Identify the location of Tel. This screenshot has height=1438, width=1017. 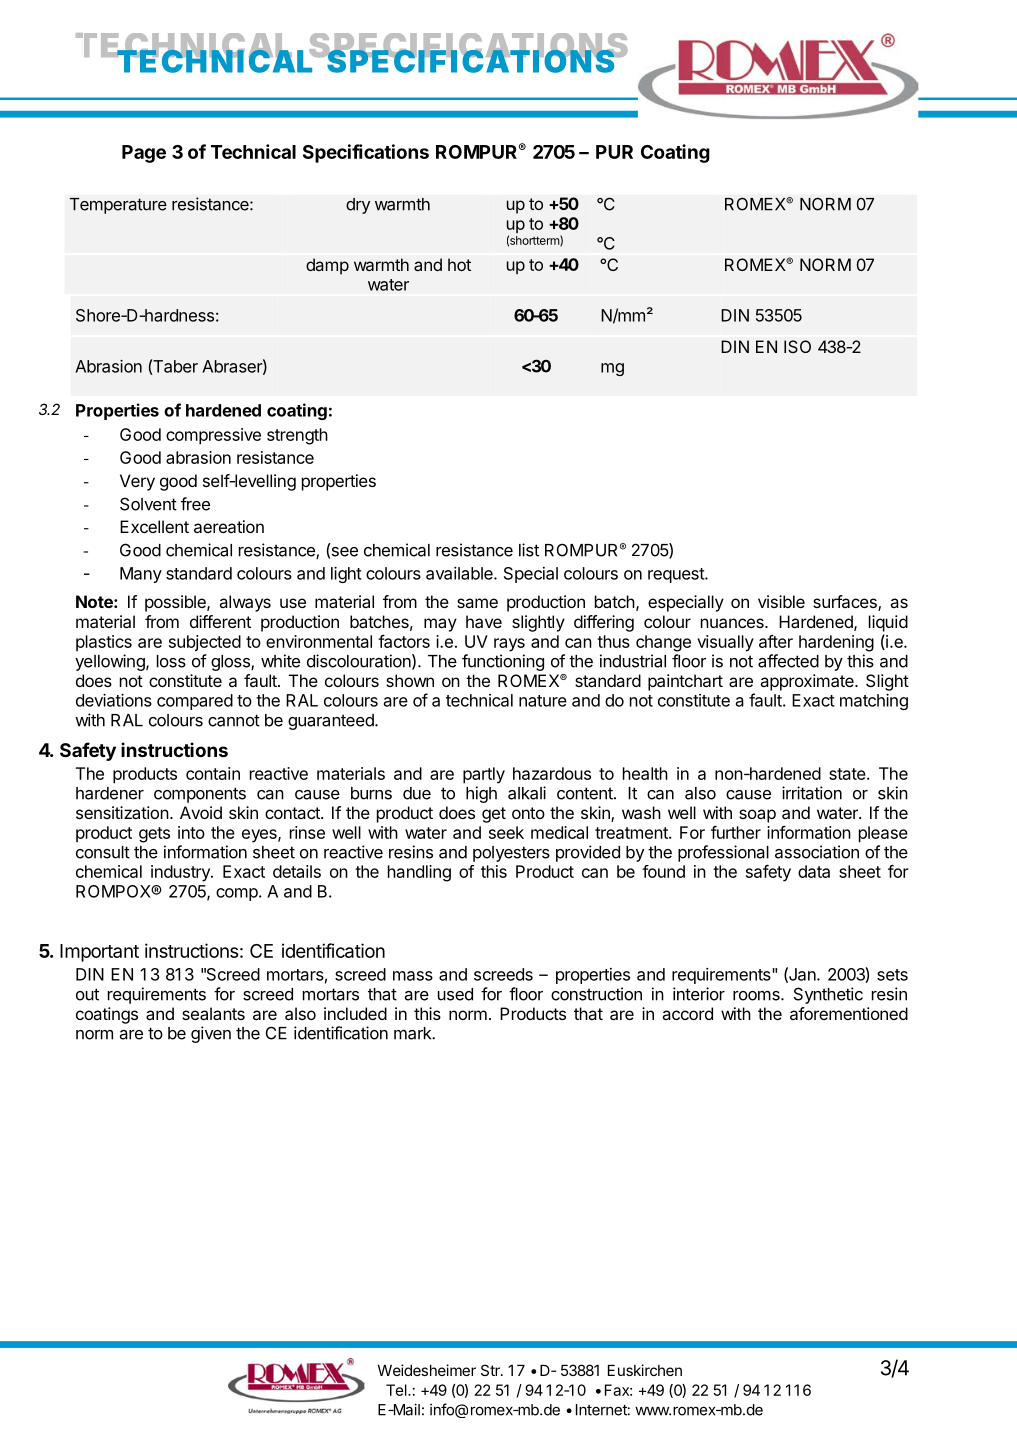
(396, 1390).
